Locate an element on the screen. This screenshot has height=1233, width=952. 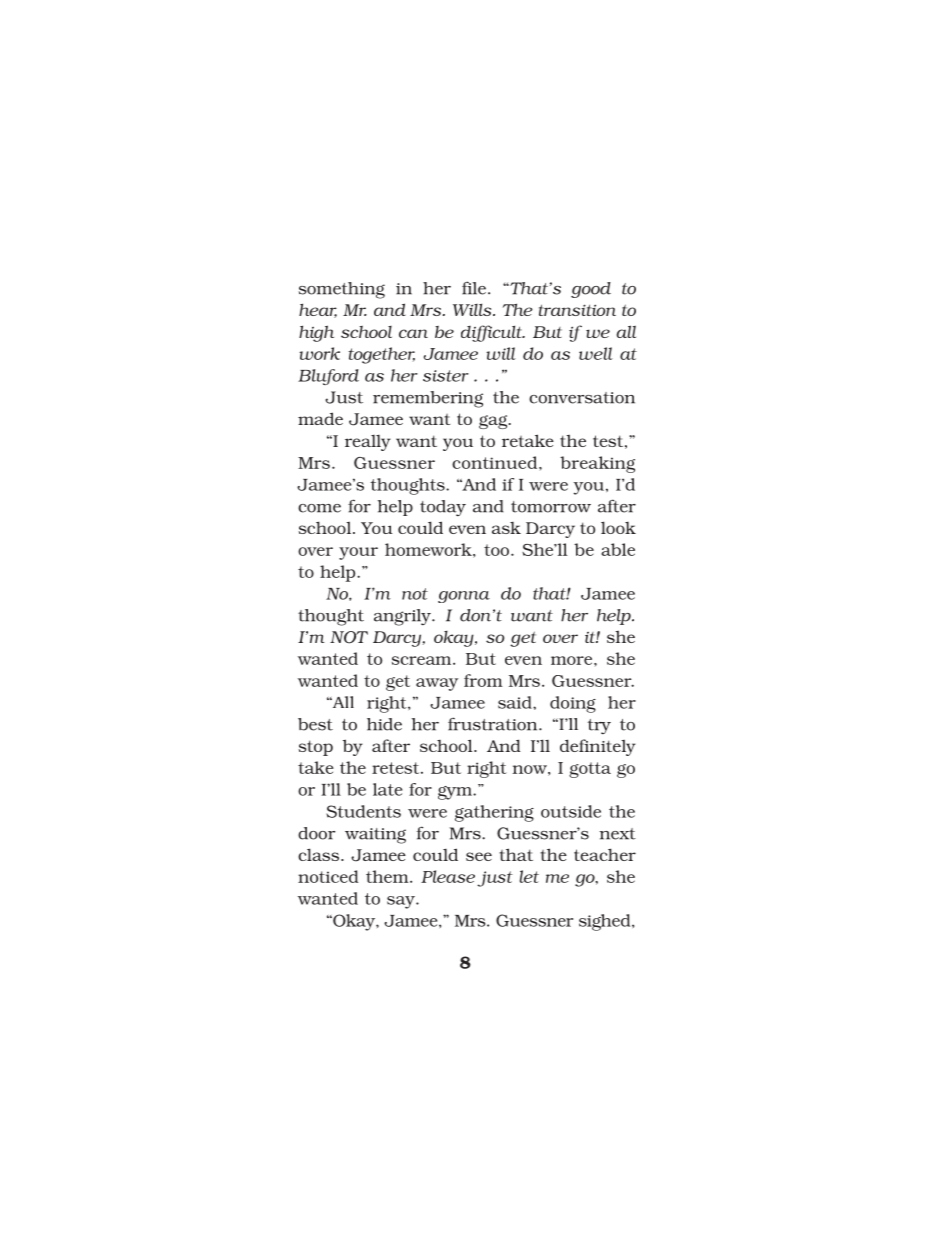
something is located at coordinates (342, 290).
